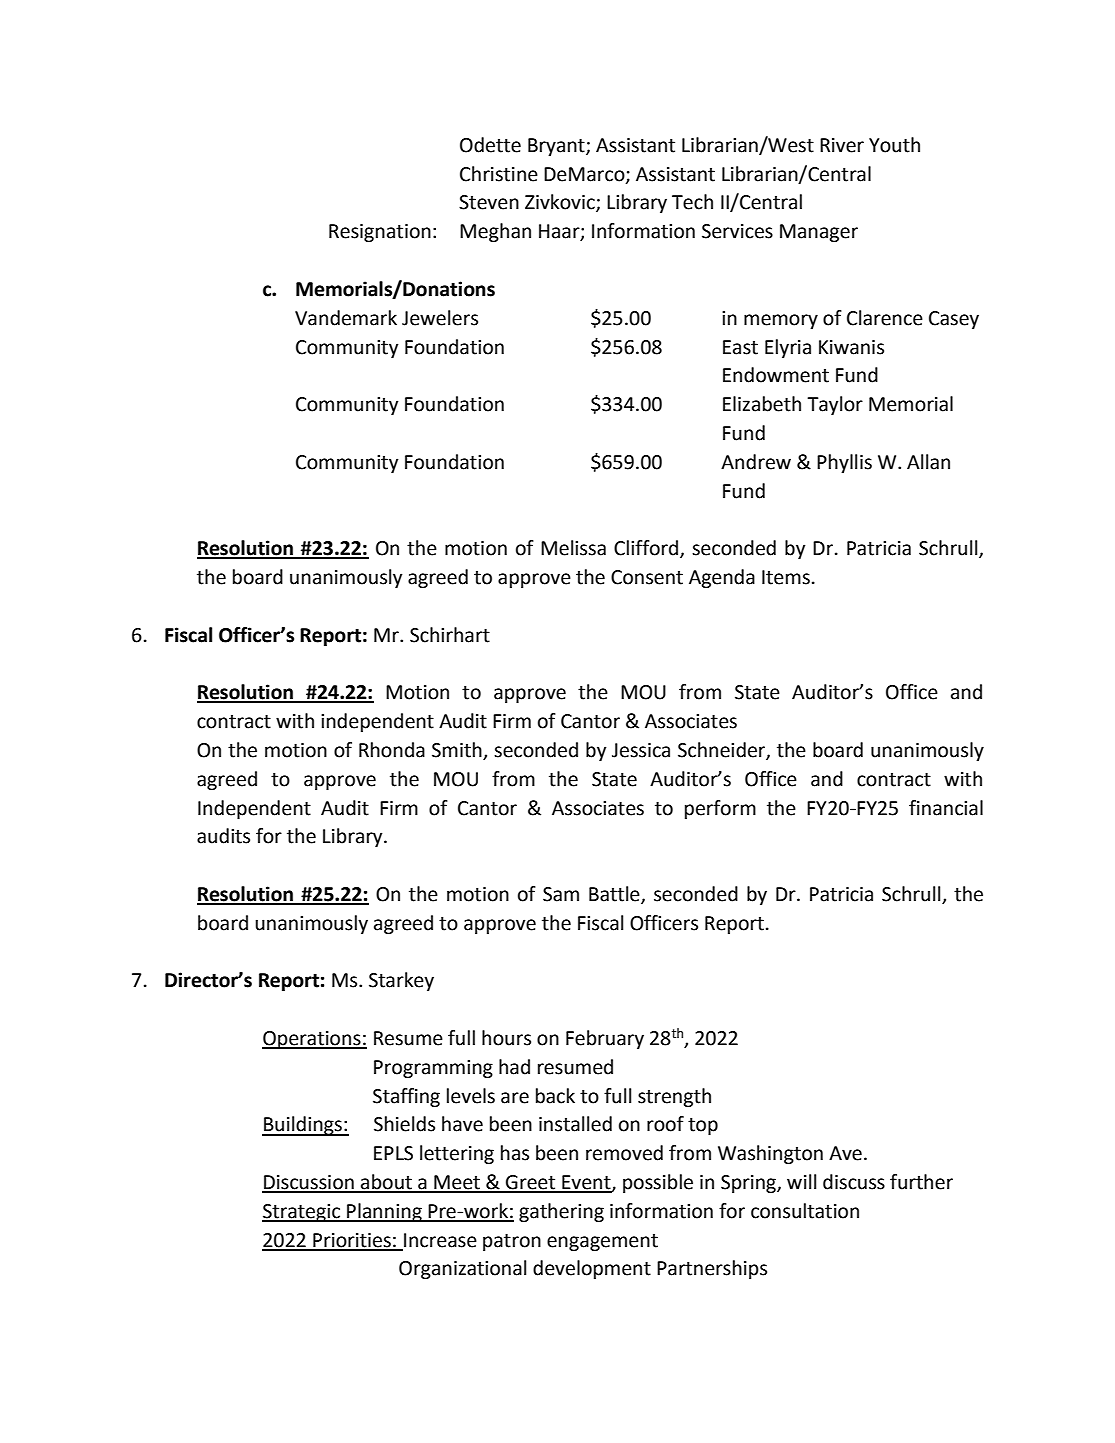 This document has height=1443, width=1115. What do you see at coordinates (573, 548) in the document?
I see `Melissa` at bounding box center [573, 548].
